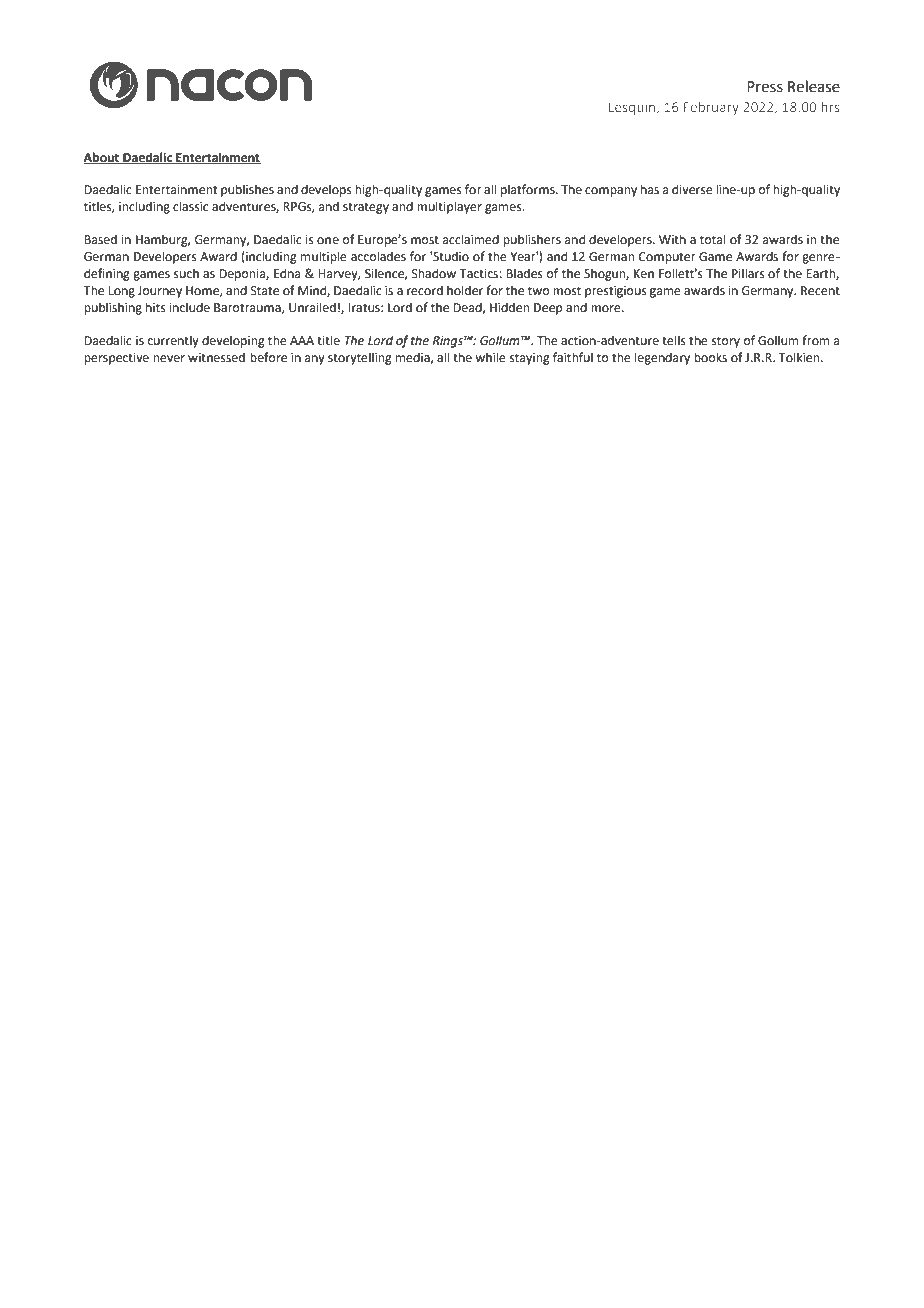 Image resolution: width=924 pixels, height=1308 pixels. I want to click on witnessed, so click(216, 357).
